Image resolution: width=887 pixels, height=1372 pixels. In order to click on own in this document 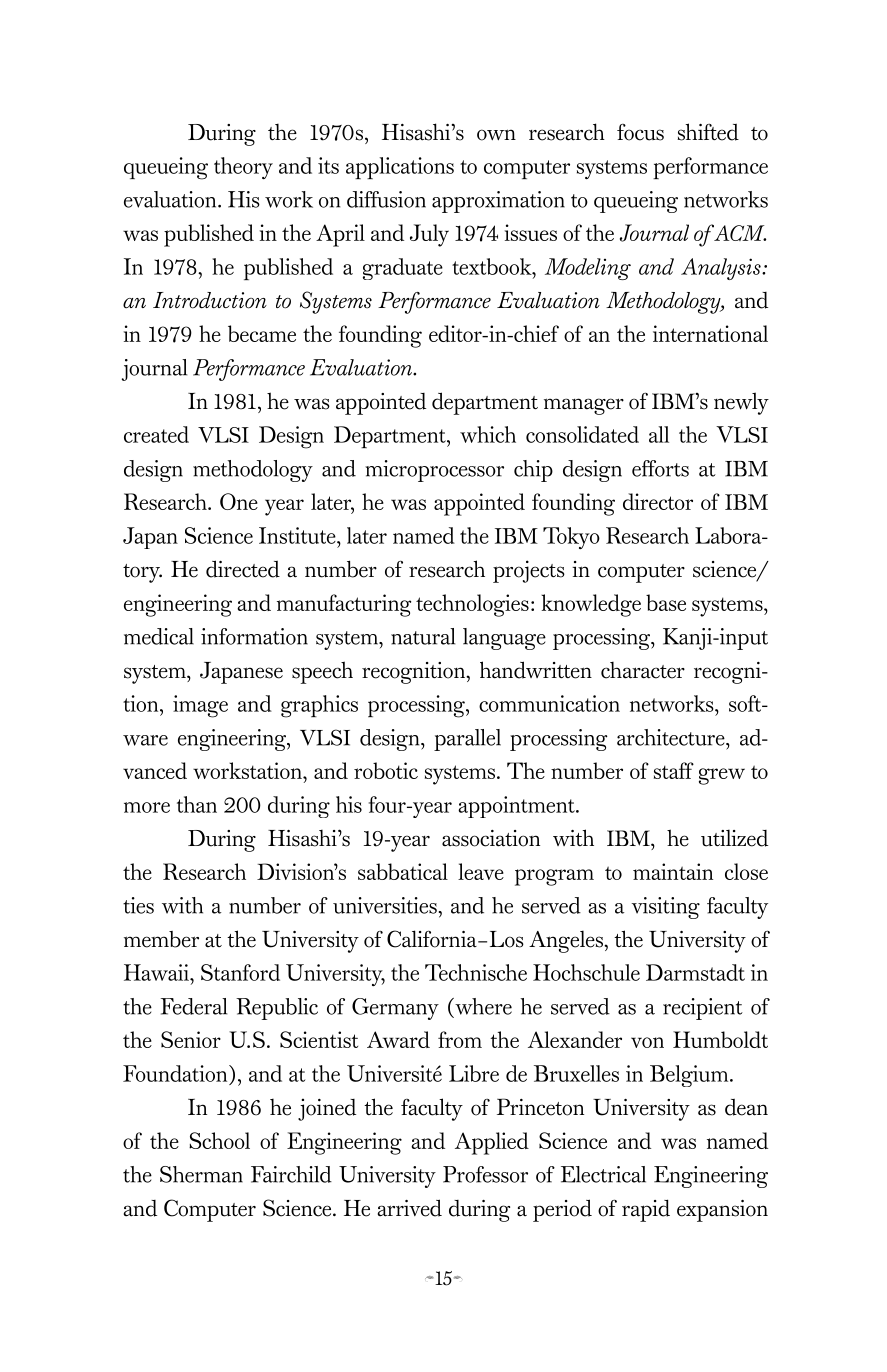, I will do `click(496, 135)`.
